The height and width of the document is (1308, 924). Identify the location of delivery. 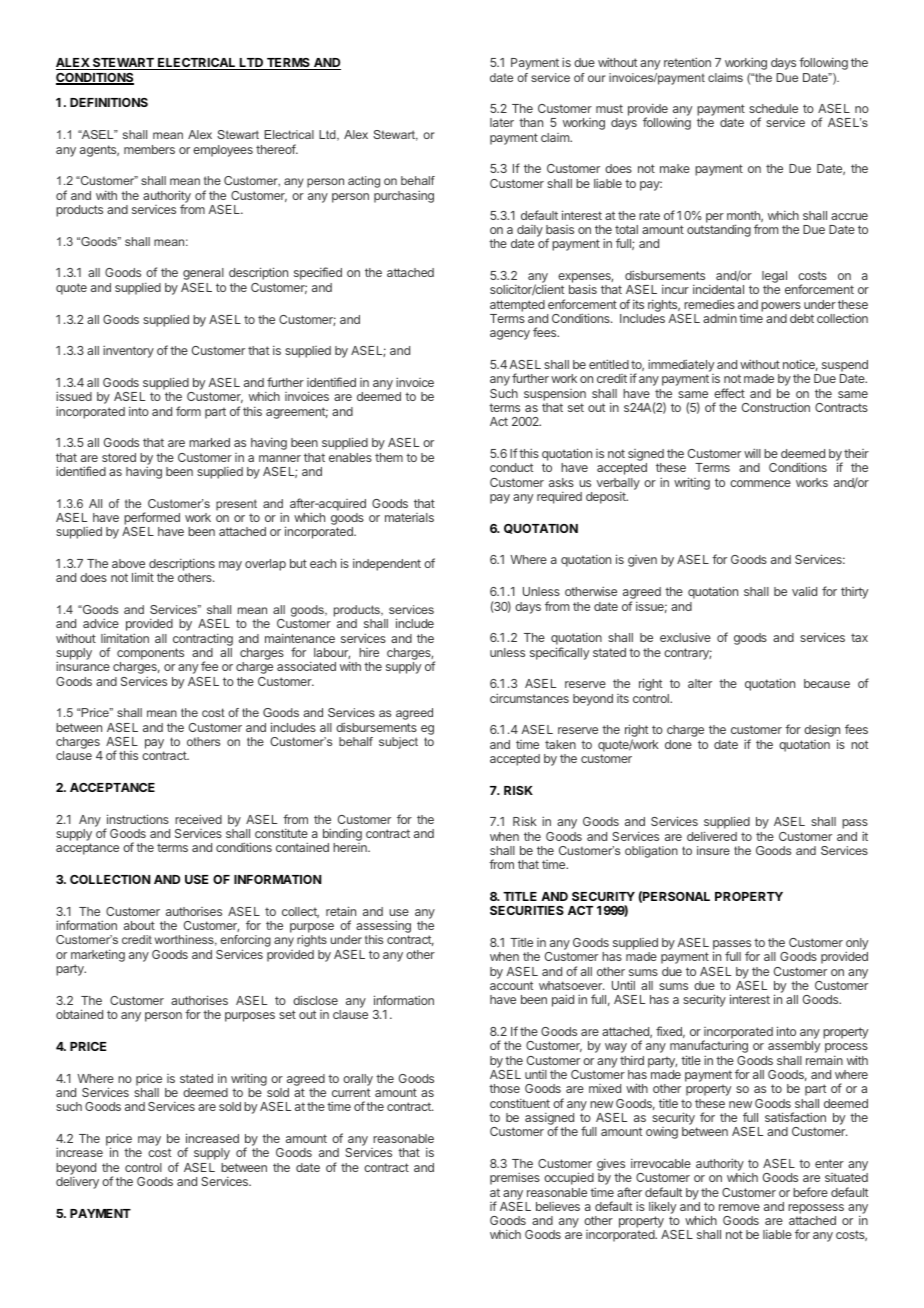
(77, 1183).
